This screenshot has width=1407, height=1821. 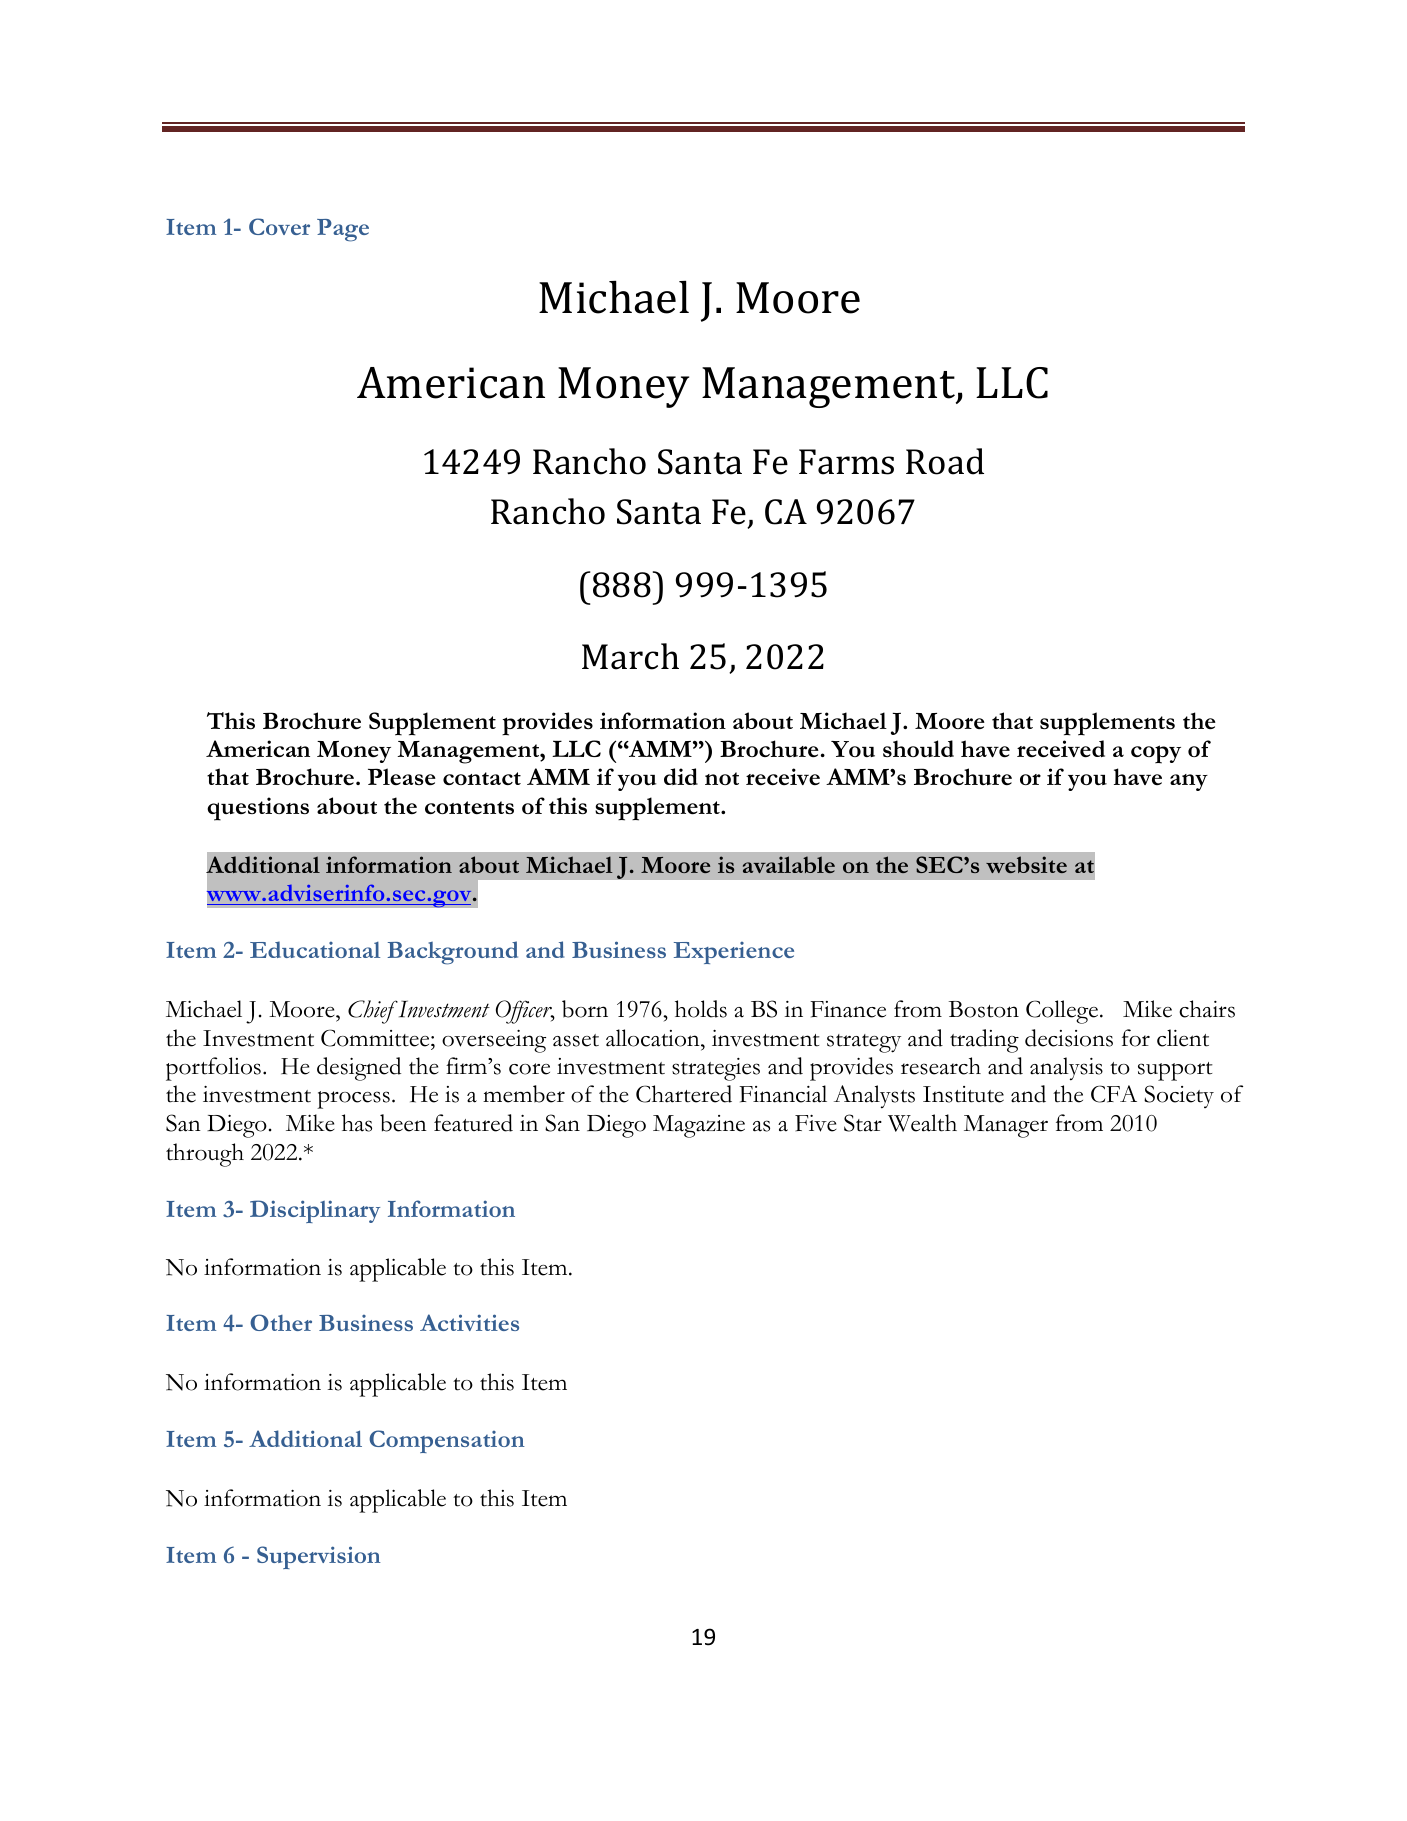 What do you see at coordinates (846, 462) in the screenshot?
I see `Farms` at bounding box center [846, 462].
